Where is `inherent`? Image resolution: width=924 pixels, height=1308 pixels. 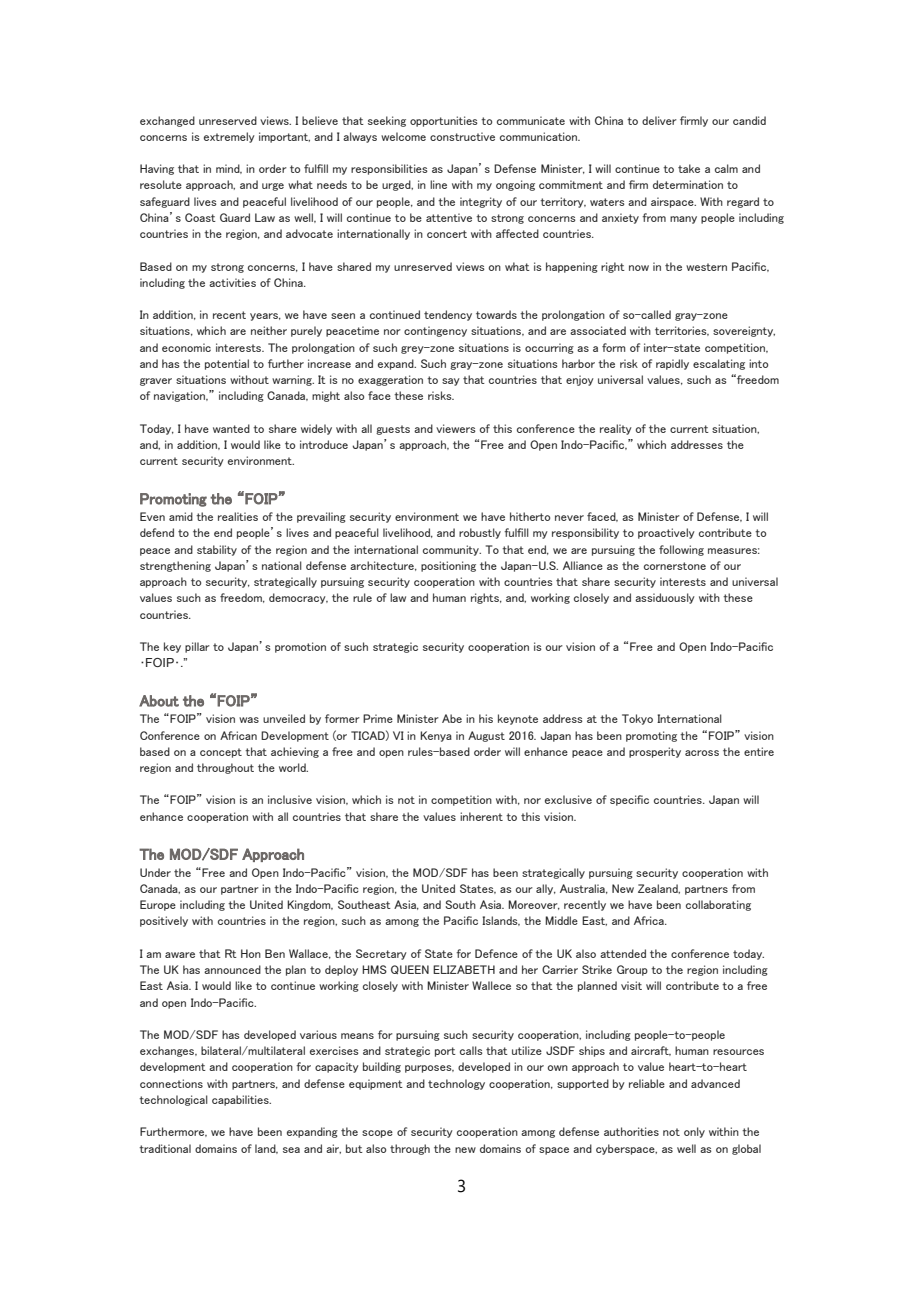
inherent is located at coordinates (481, 816).
